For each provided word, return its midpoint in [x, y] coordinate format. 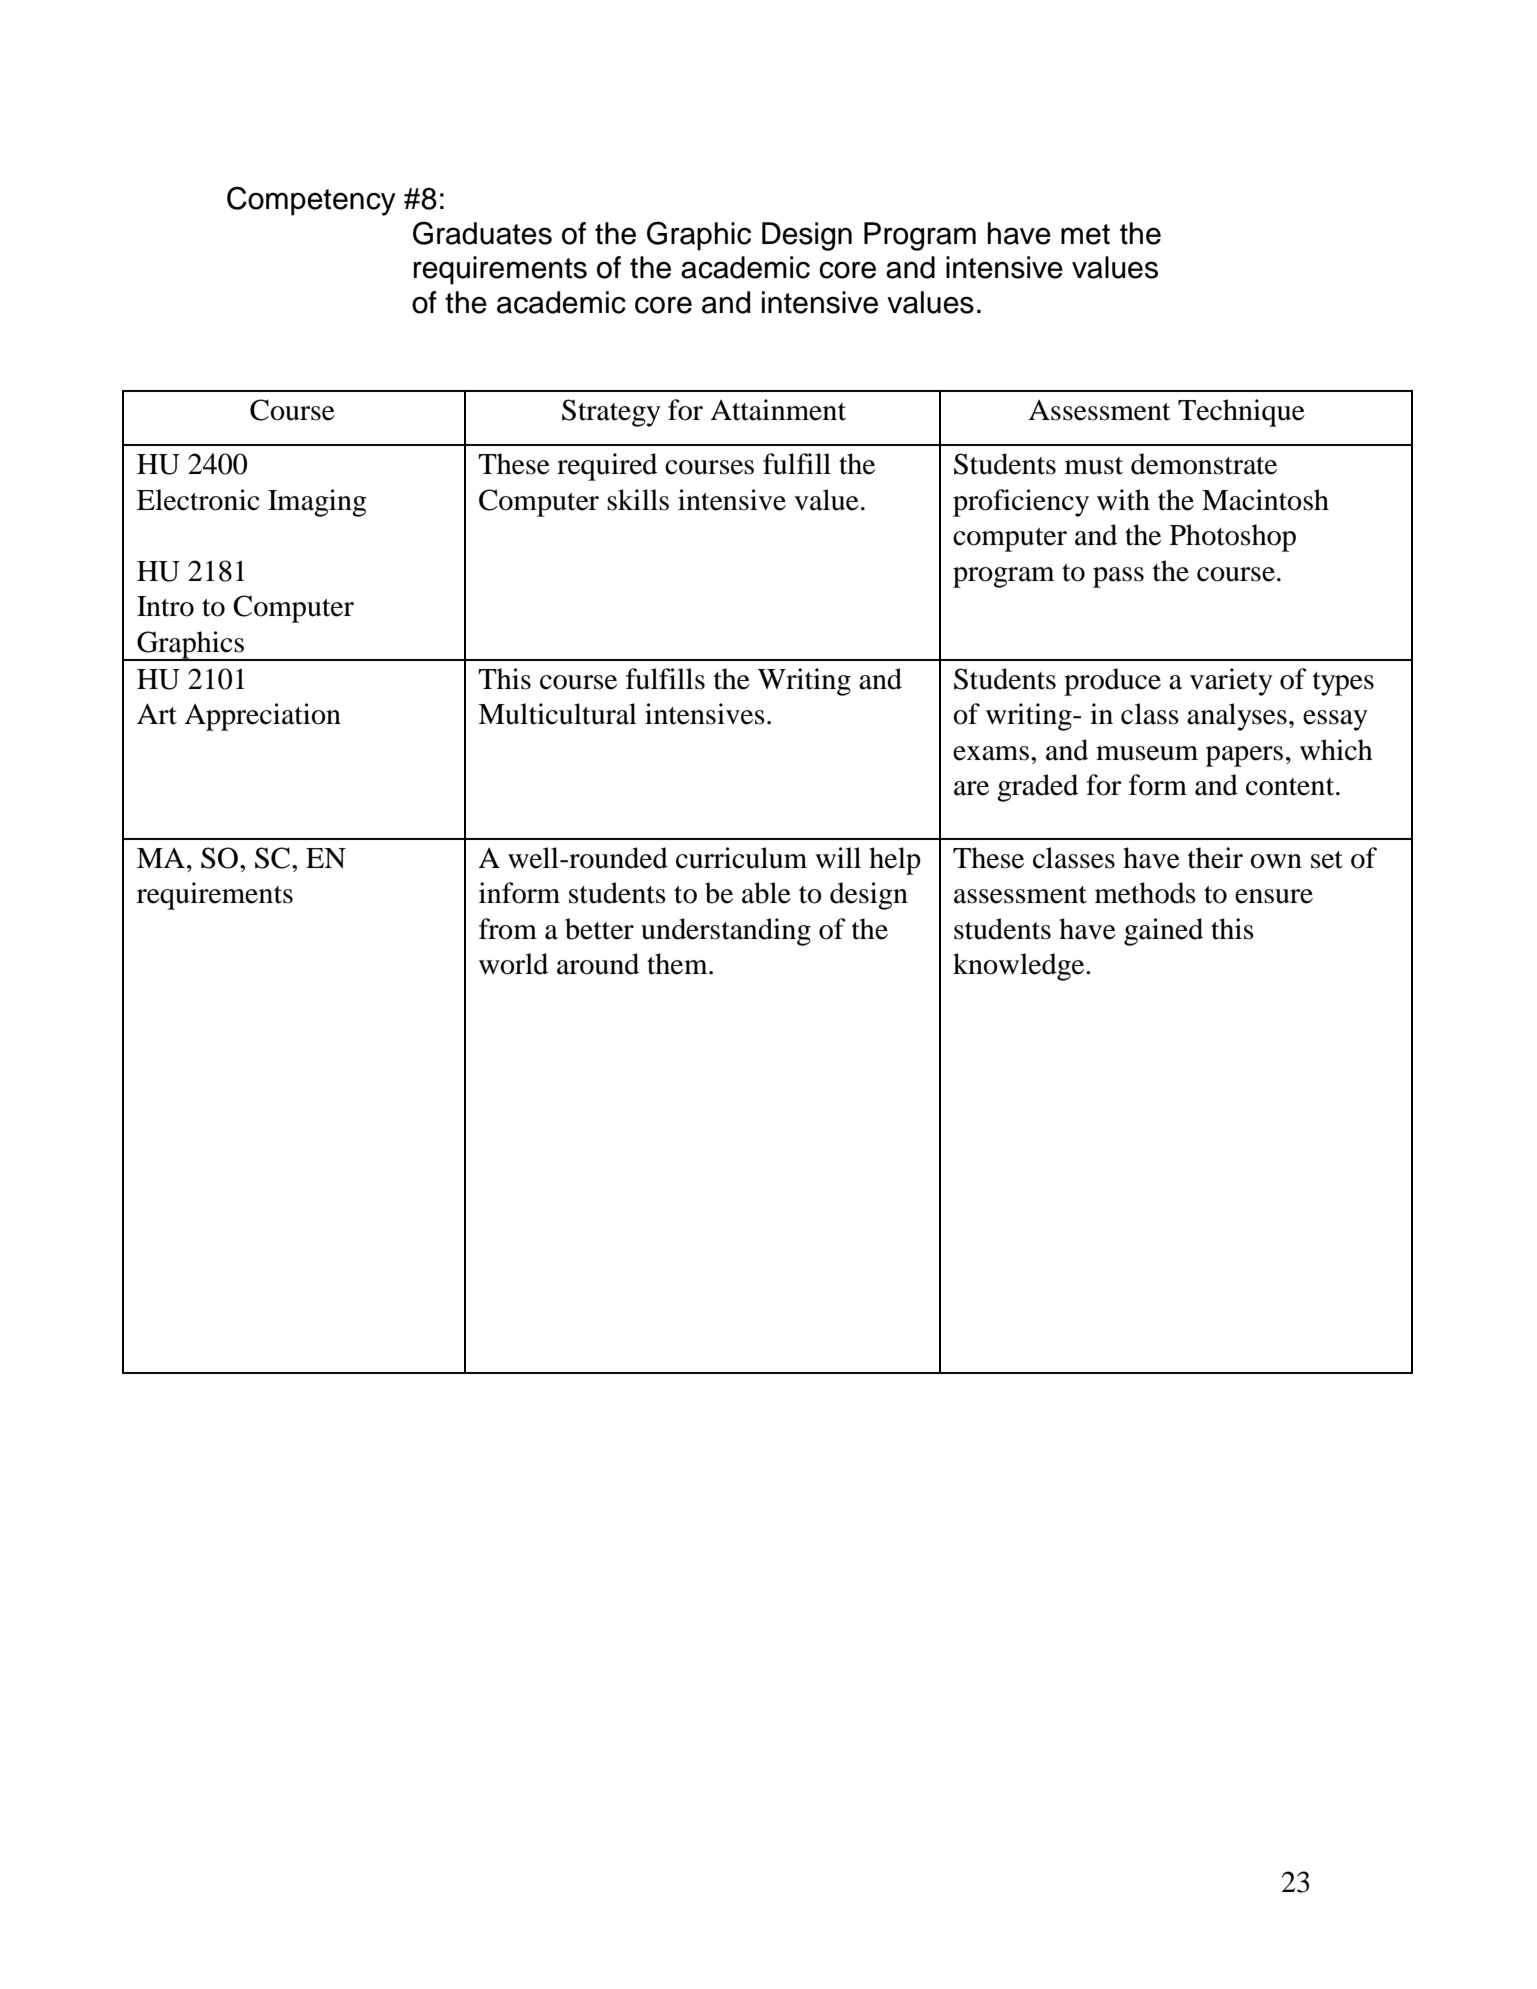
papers [1244, 756]
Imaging [317, 503]
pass [1118, 577]
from [508, 929]
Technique [1241, 413]
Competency [311, 201]
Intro [165, 606]
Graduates [482, 233]
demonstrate [1204, 464]
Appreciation [262, 717]
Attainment [778, 410]
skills [638, 500]
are [971, 788]
